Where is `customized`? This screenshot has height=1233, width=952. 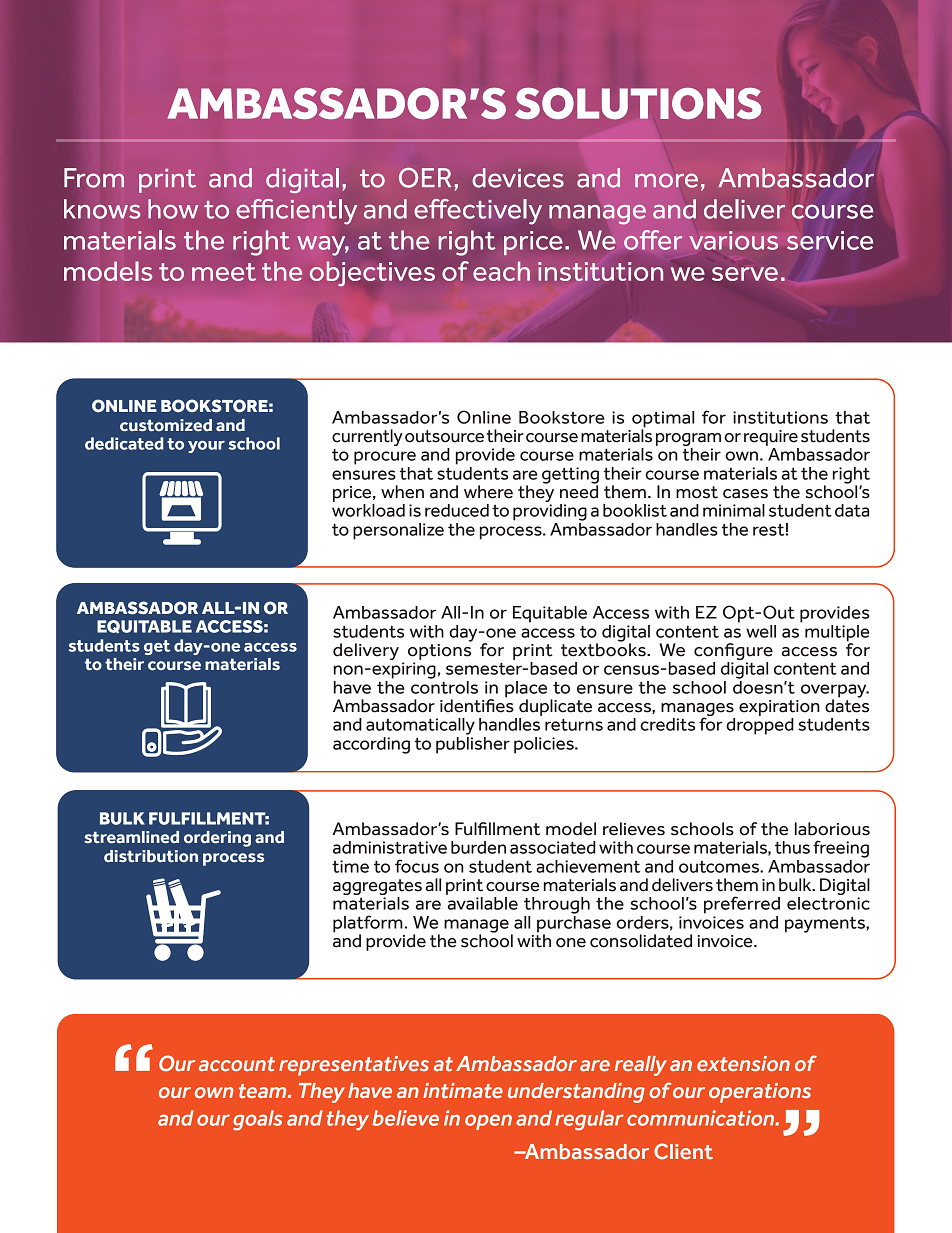 customized is located at coordinates (166, 425).
